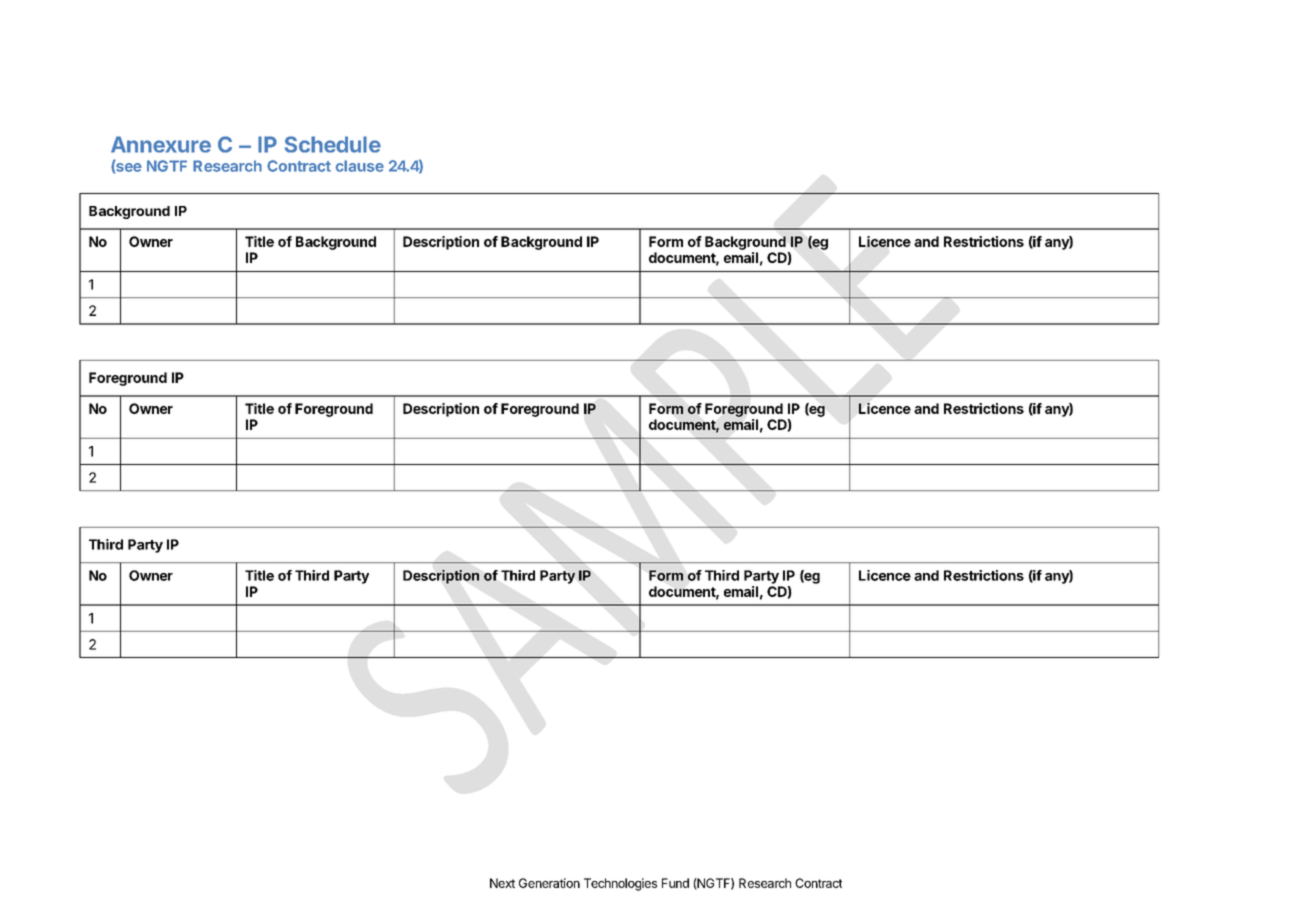 Image resolution: width=1309 pixels, height=924 pixels. I want to click on Generation, so click(549, 883).
